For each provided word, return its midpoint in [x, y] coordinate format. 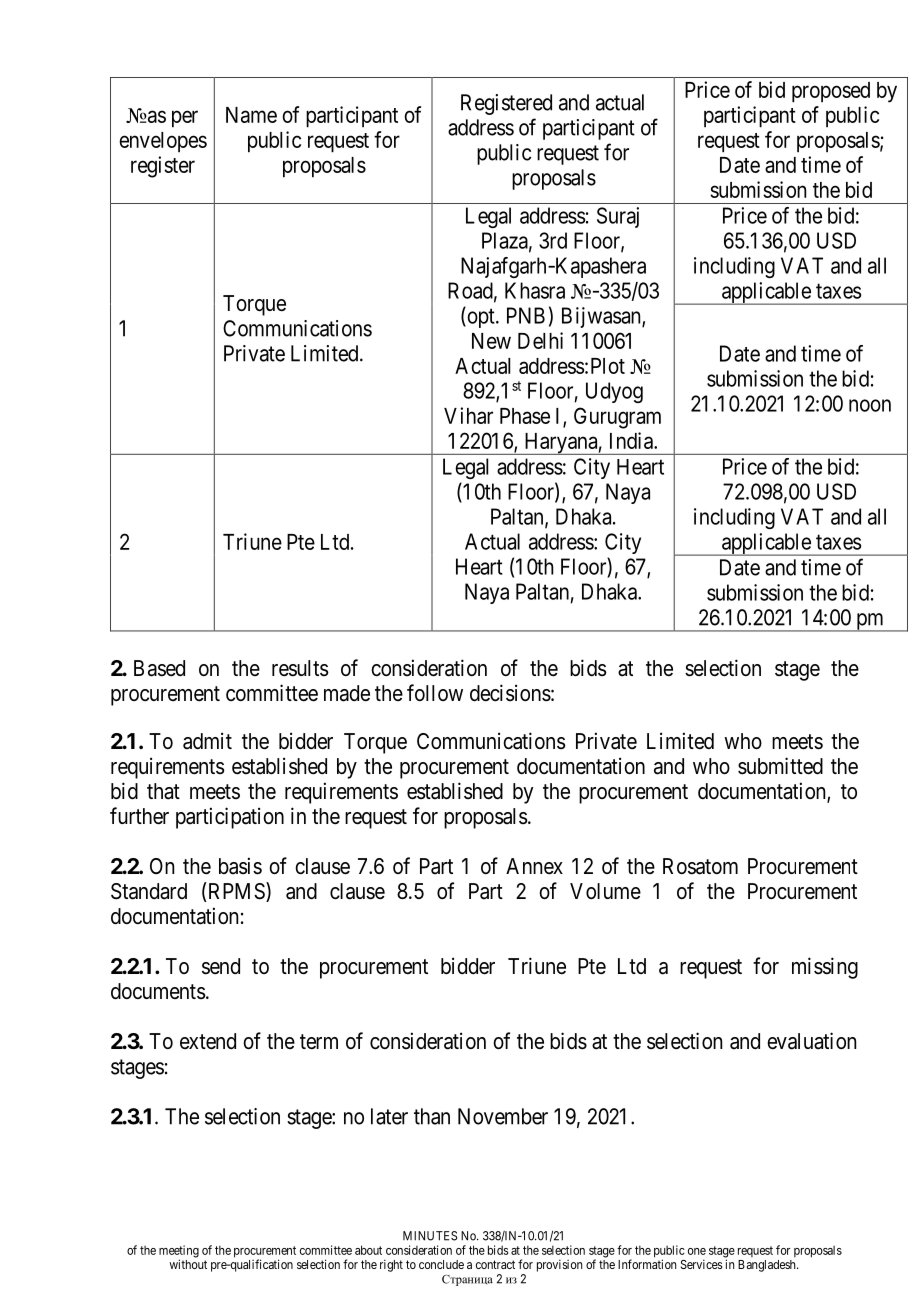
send [221, 966]
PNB [526, 315]
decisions [510, 693]
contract [495, 1264]
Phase [525, 416]
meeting [179, 1252]
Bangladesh [768, 1266]
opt [481, 318]
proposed [831, 92]
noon [870, 405]
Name [251, 115]
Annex [534, 866]
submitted [780, 766]
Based [159, 668]
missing [825, 968]
